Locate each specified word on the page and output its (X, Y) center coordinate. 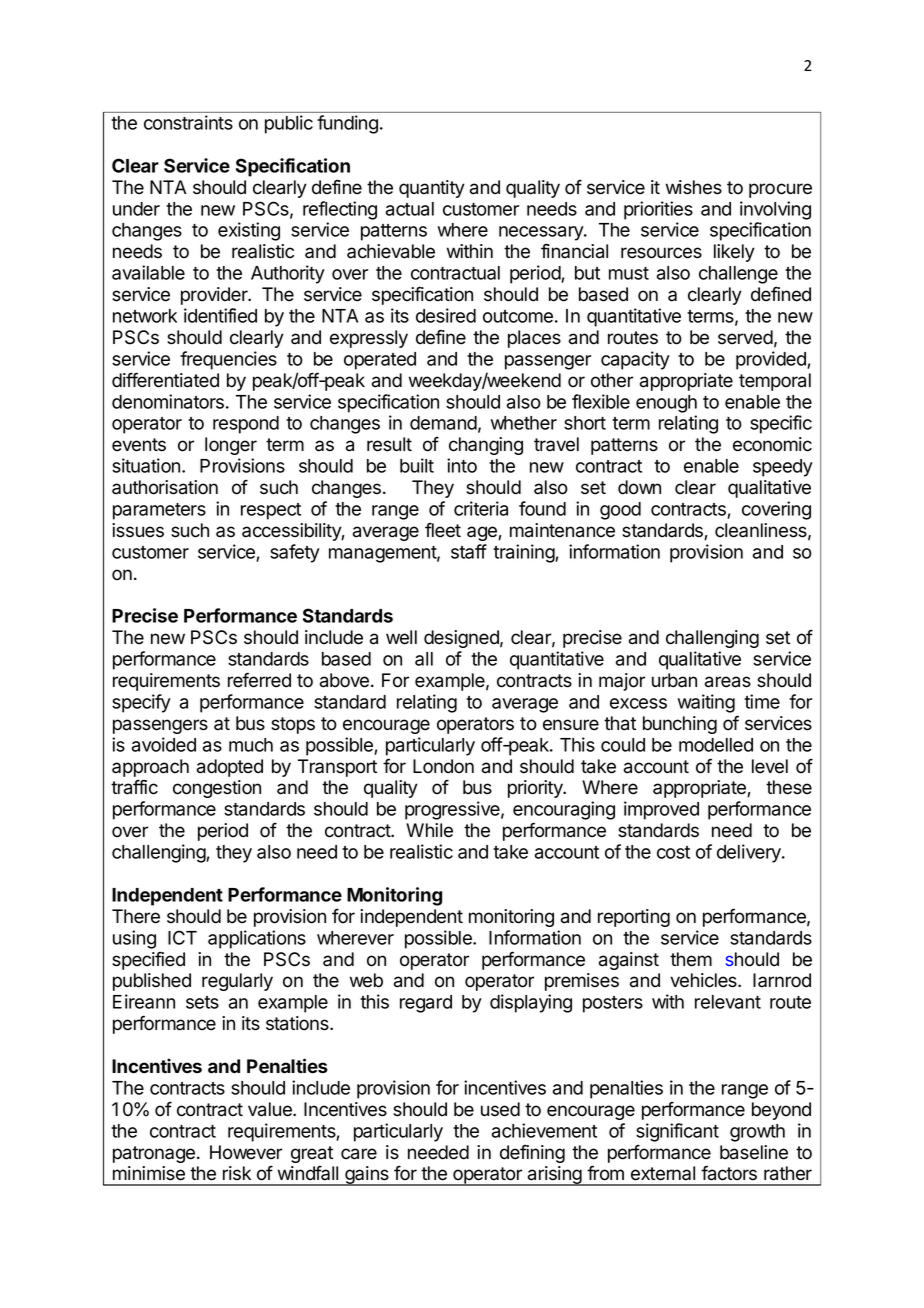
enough (666, 404)
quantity (432, 189)
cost (673, 852)
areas (728, 682)
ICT (182, 937)
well (401, 637)
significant (677, 1132)
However (246, 1152)
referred (259, 680)
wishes (694, 187)
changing (486, 446)
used (500, 1109)
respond (246, 425)
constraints (188, 122)
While (429, 830)
